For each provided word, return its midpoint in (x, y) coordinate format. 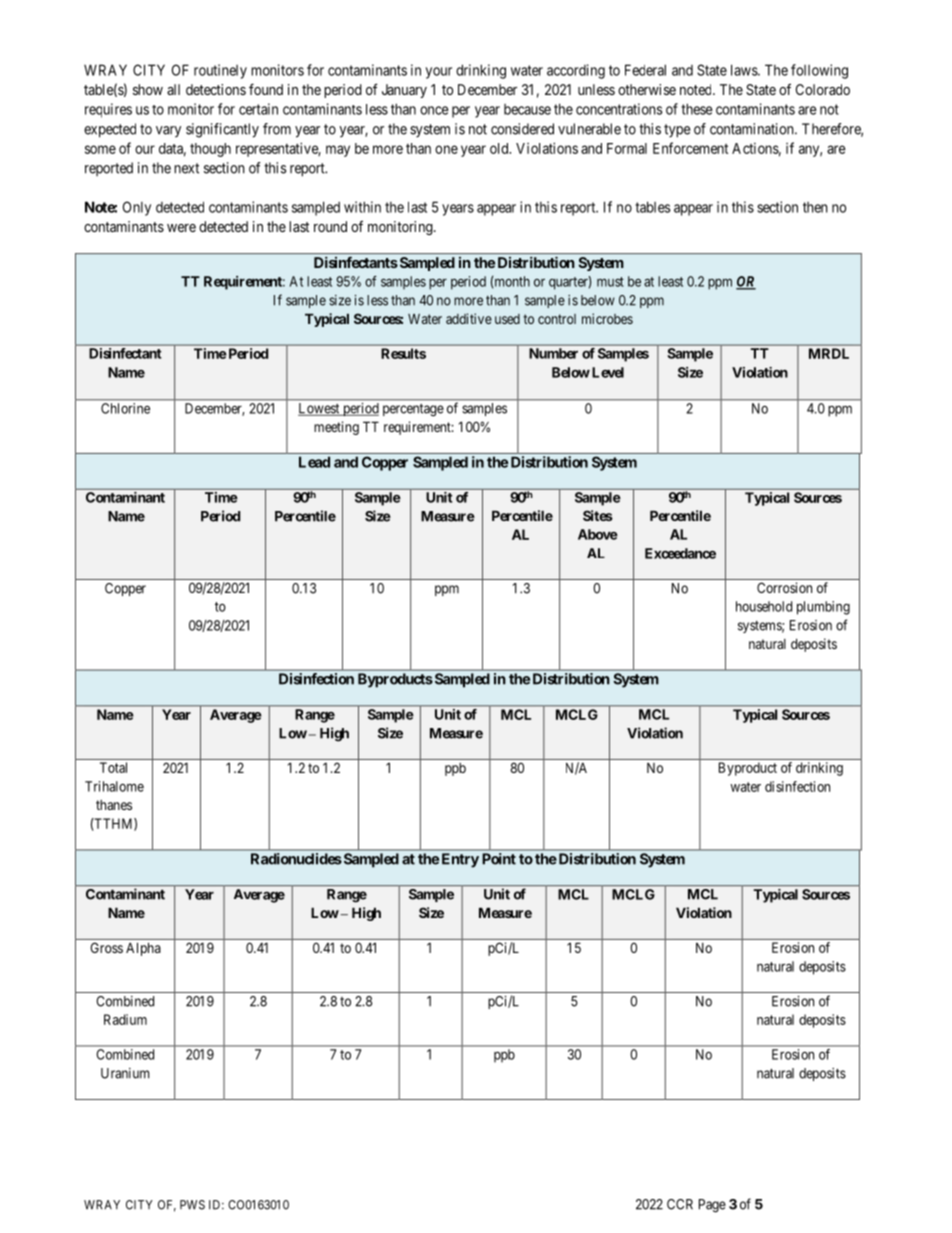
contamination (753, 129)
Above (598, 534)
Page (712, 1206)
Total (113, 767)
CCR (680, 1204)
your (439, 73)
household (764, 606)
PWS (192, 1205)
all (173, 89)
